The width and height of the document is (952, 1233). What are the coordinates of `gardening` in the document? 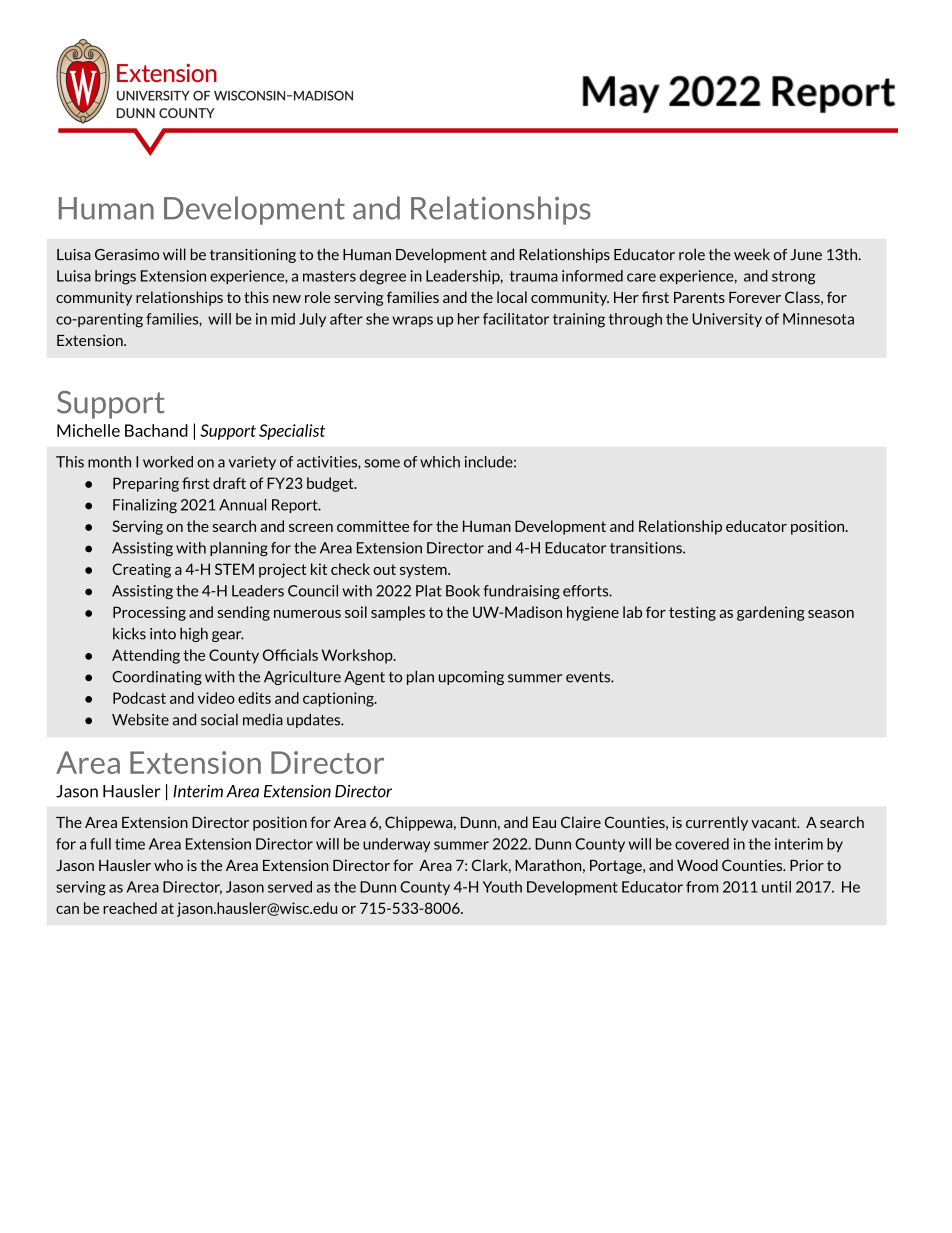 It's located at (771, 613).
